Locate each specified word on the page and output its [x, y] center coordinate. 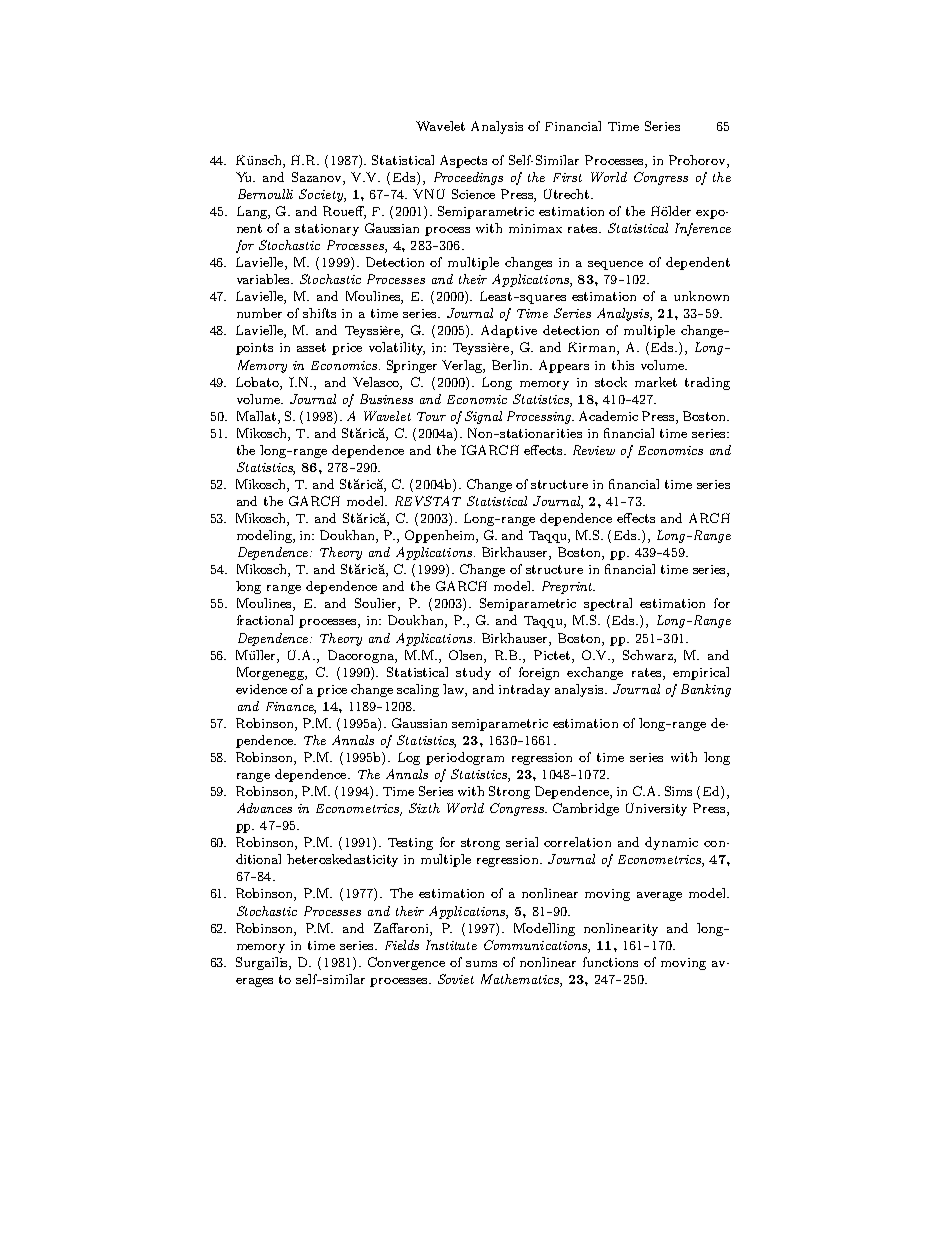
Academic [608, 416]
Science [473, 194]
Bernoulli [265, 194]
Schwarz [649, 655]
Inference [703, 229]
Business [386, 399]
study [473, 673]
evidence [261, 689]
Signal [483, 417]
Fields [402, 945]
